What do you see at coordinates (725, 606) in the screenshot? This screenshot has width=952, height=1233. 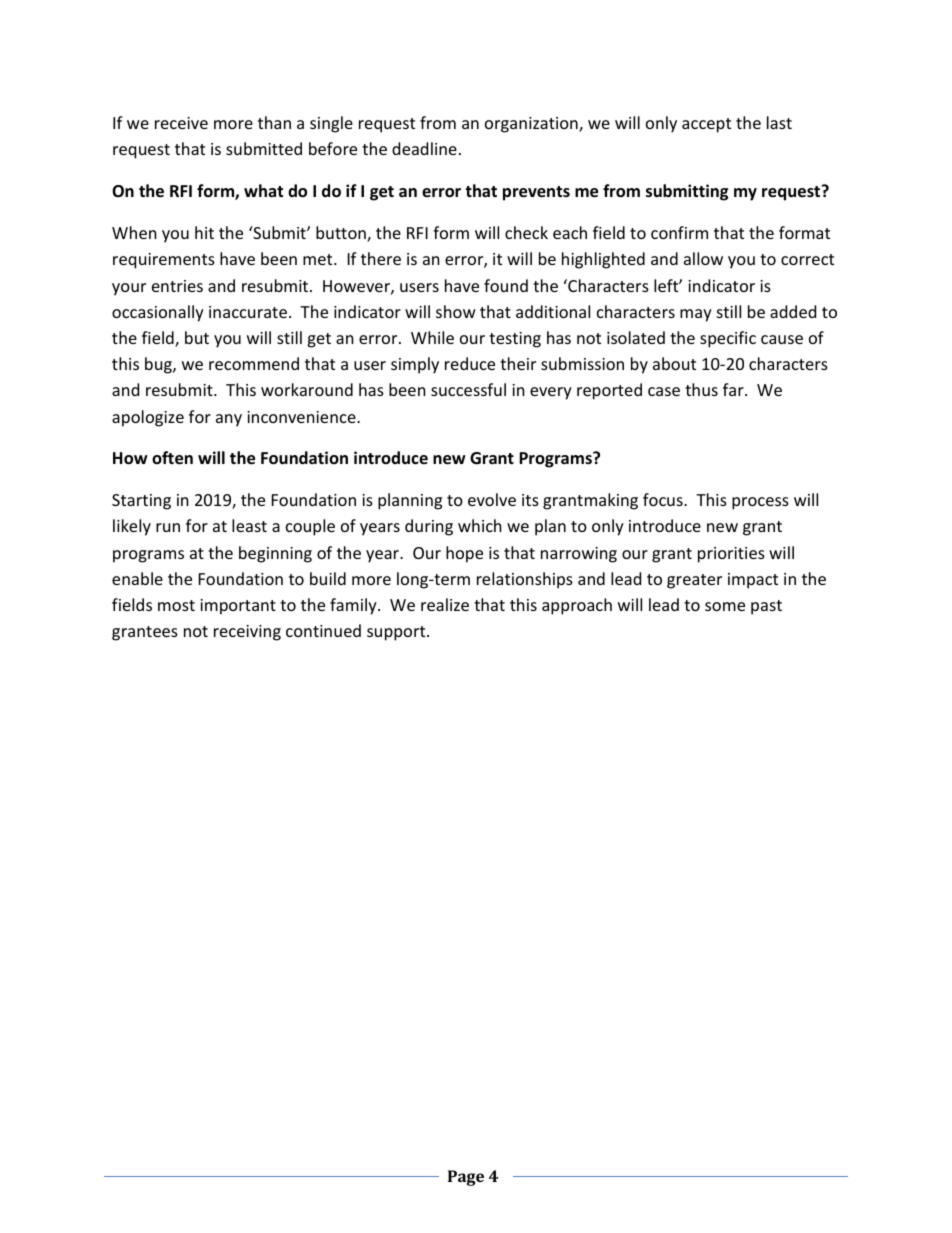 I see `some` at bounding box center [725, 606].
